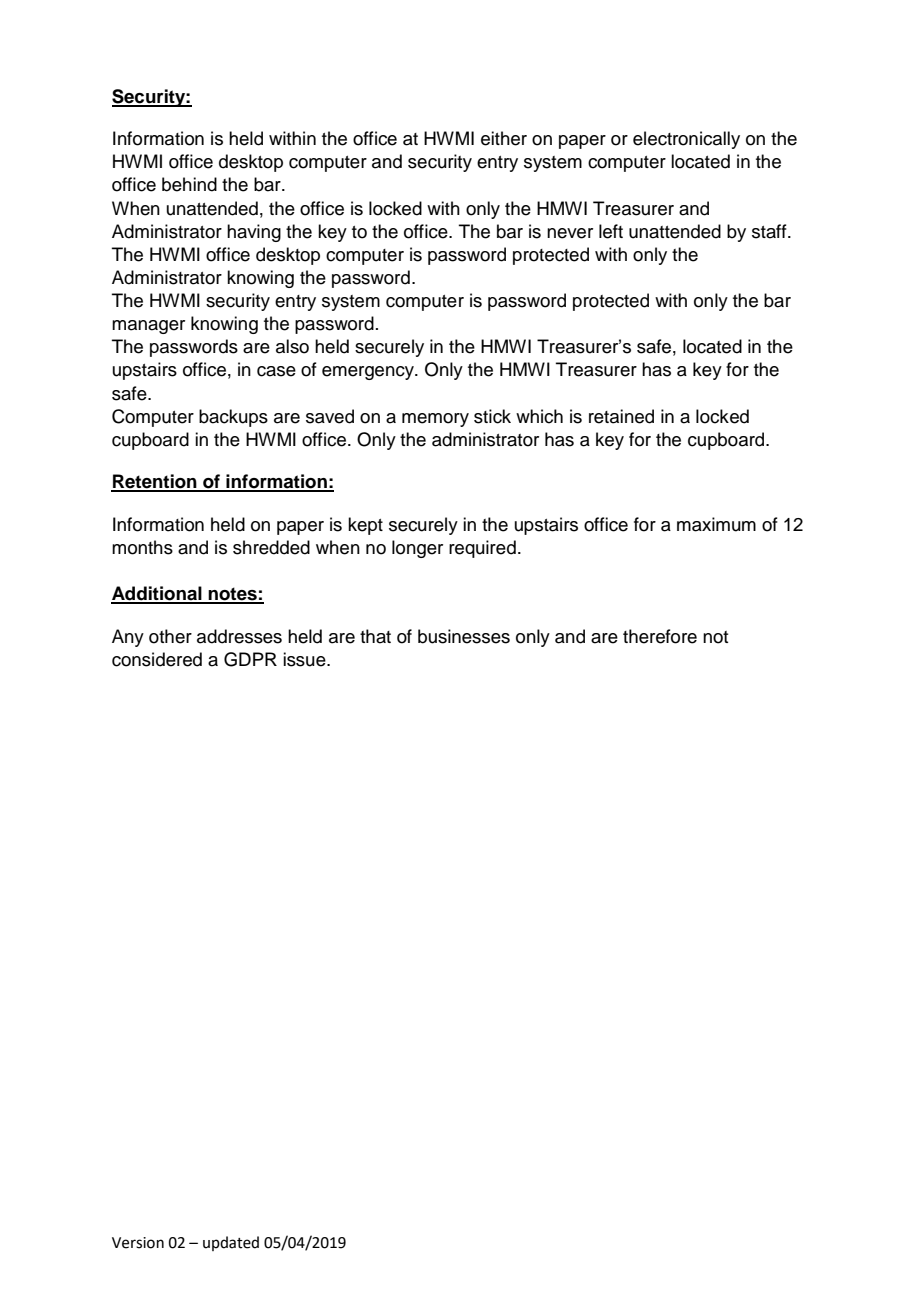 The height and width of the screenshot is (1308, 924). What do you see at coordinates (686, 140) in the screenshot?
I see `electronically` at bounding box center [686, 140].
